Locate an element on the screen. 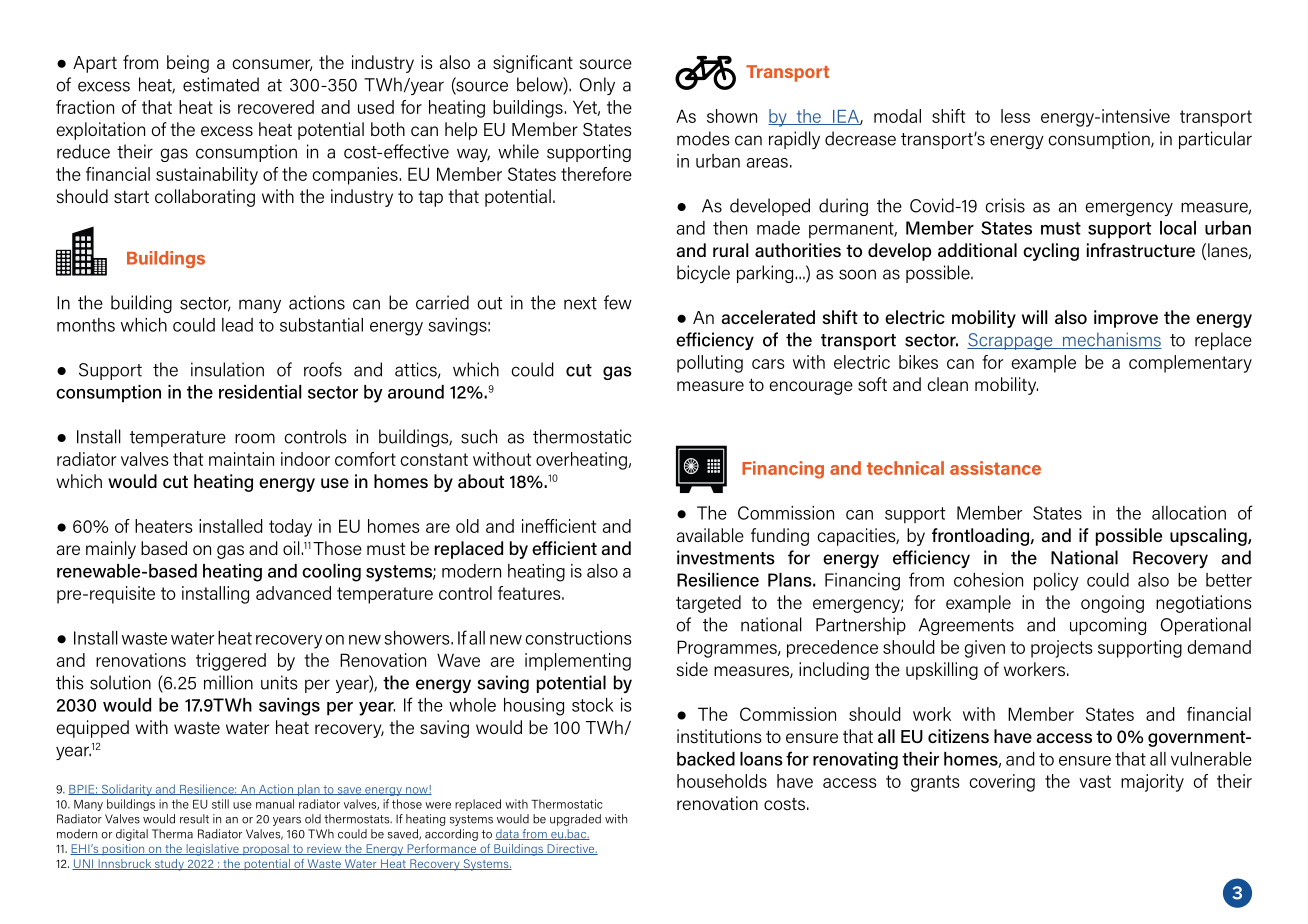 Image resolution: width=1308 pixels, height=924 pixels. less is located at coordinates (1015, 116).
